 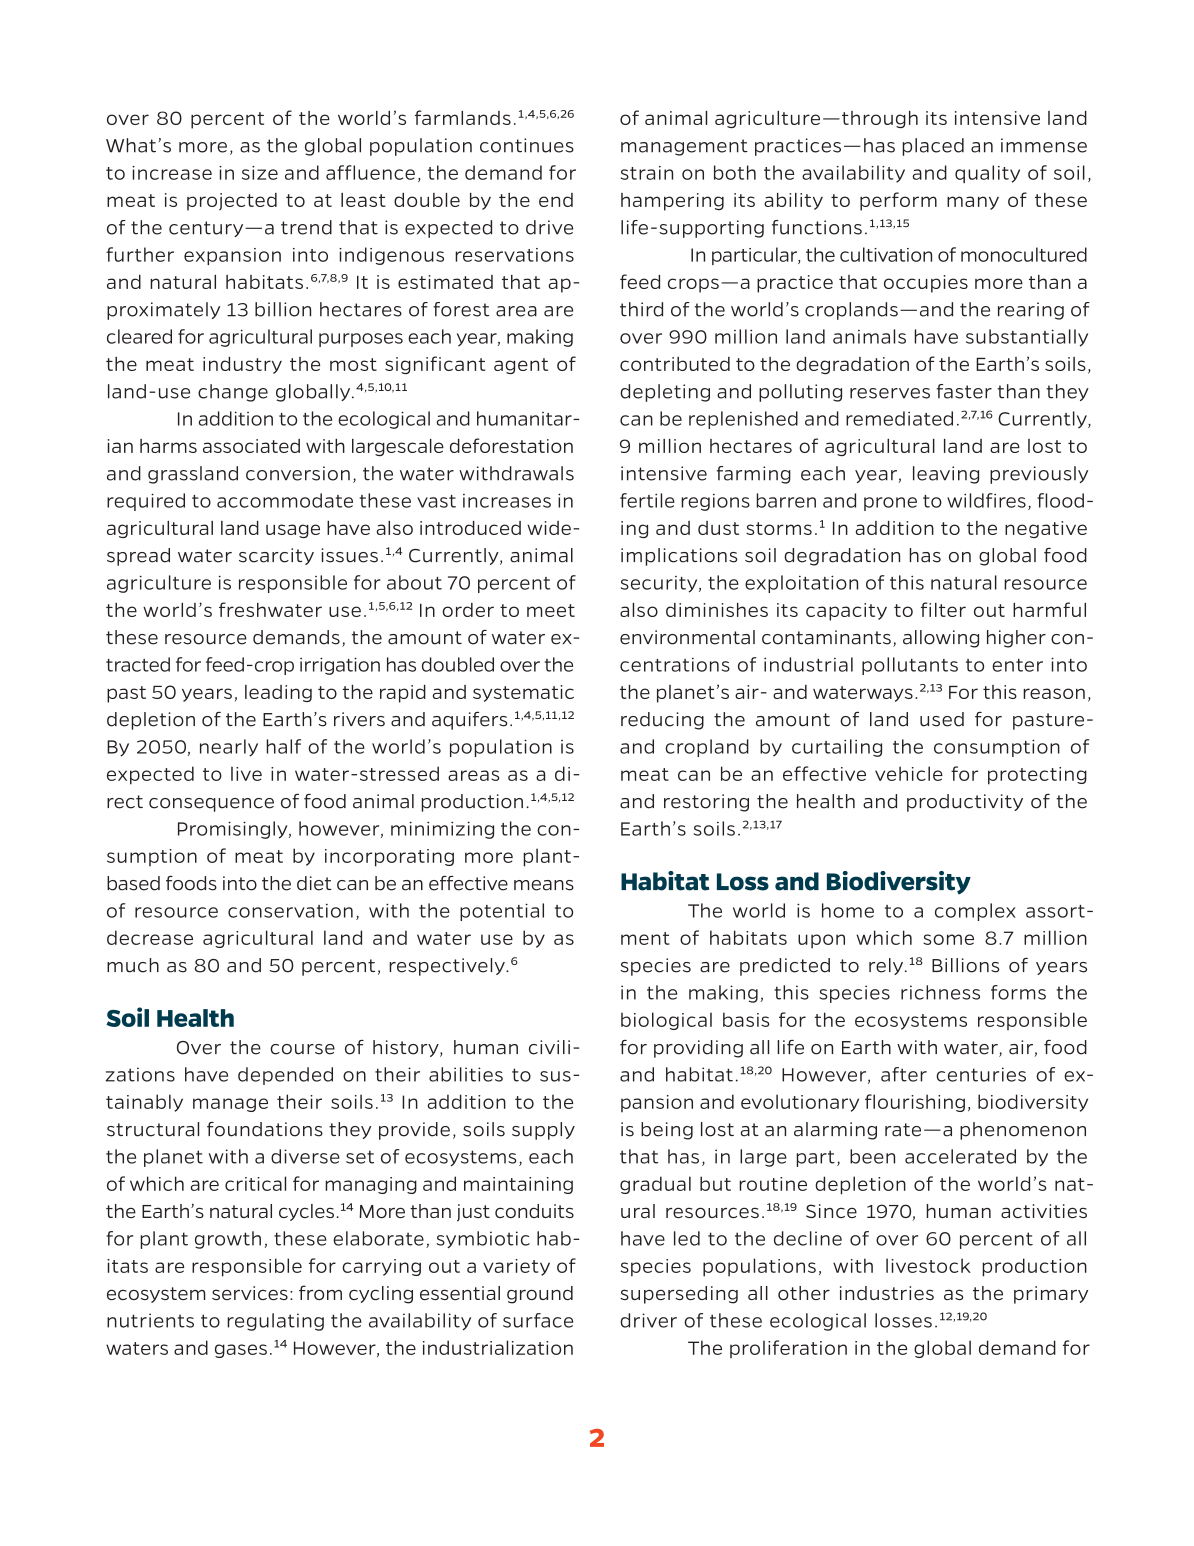 What do you see at coordinates (647, 173) in the image?
I see `strain` at bounding box center [647, 173].
